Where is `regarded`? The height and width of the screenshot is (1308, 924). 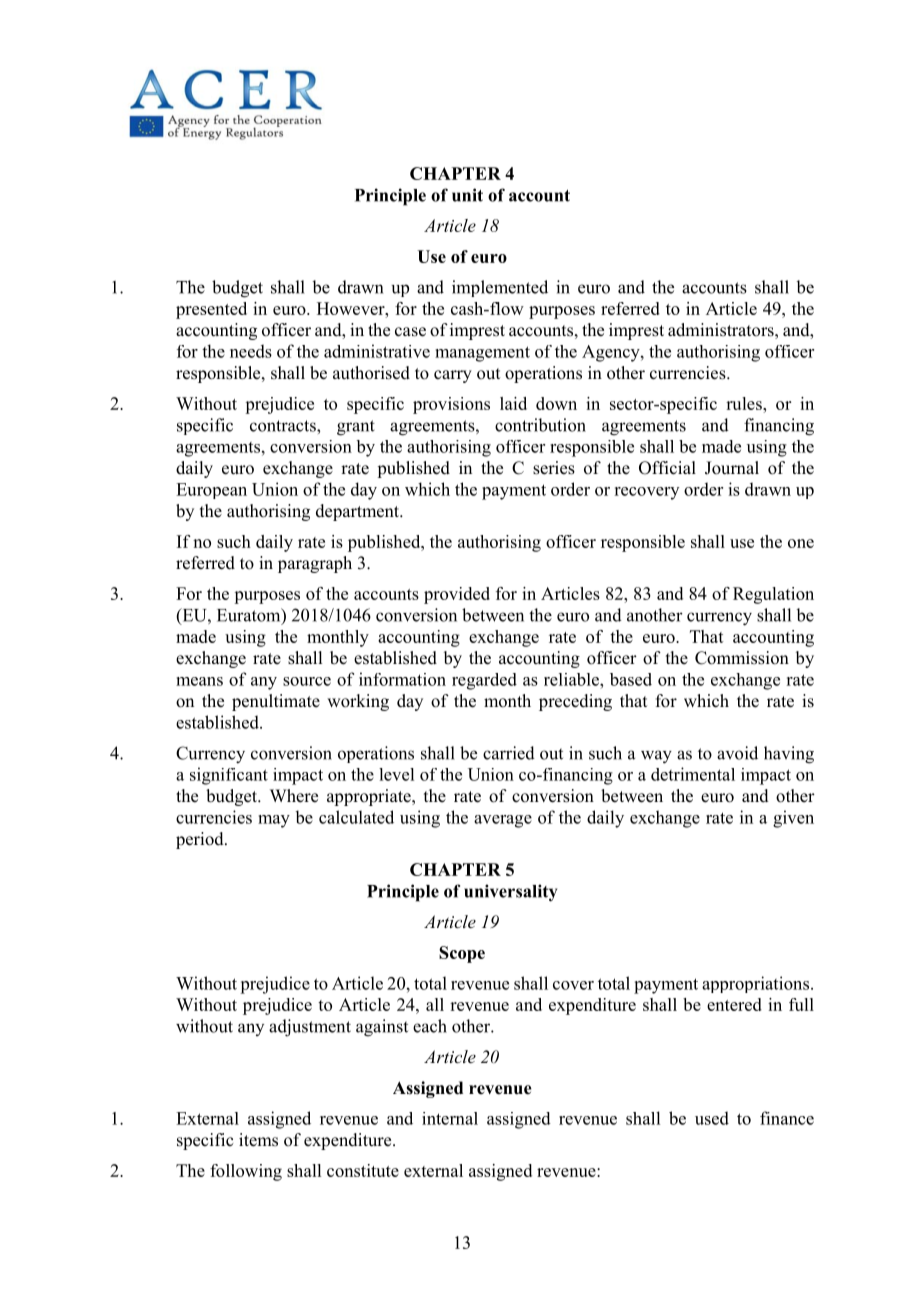
regarded is located at coordinates (484, 681).
